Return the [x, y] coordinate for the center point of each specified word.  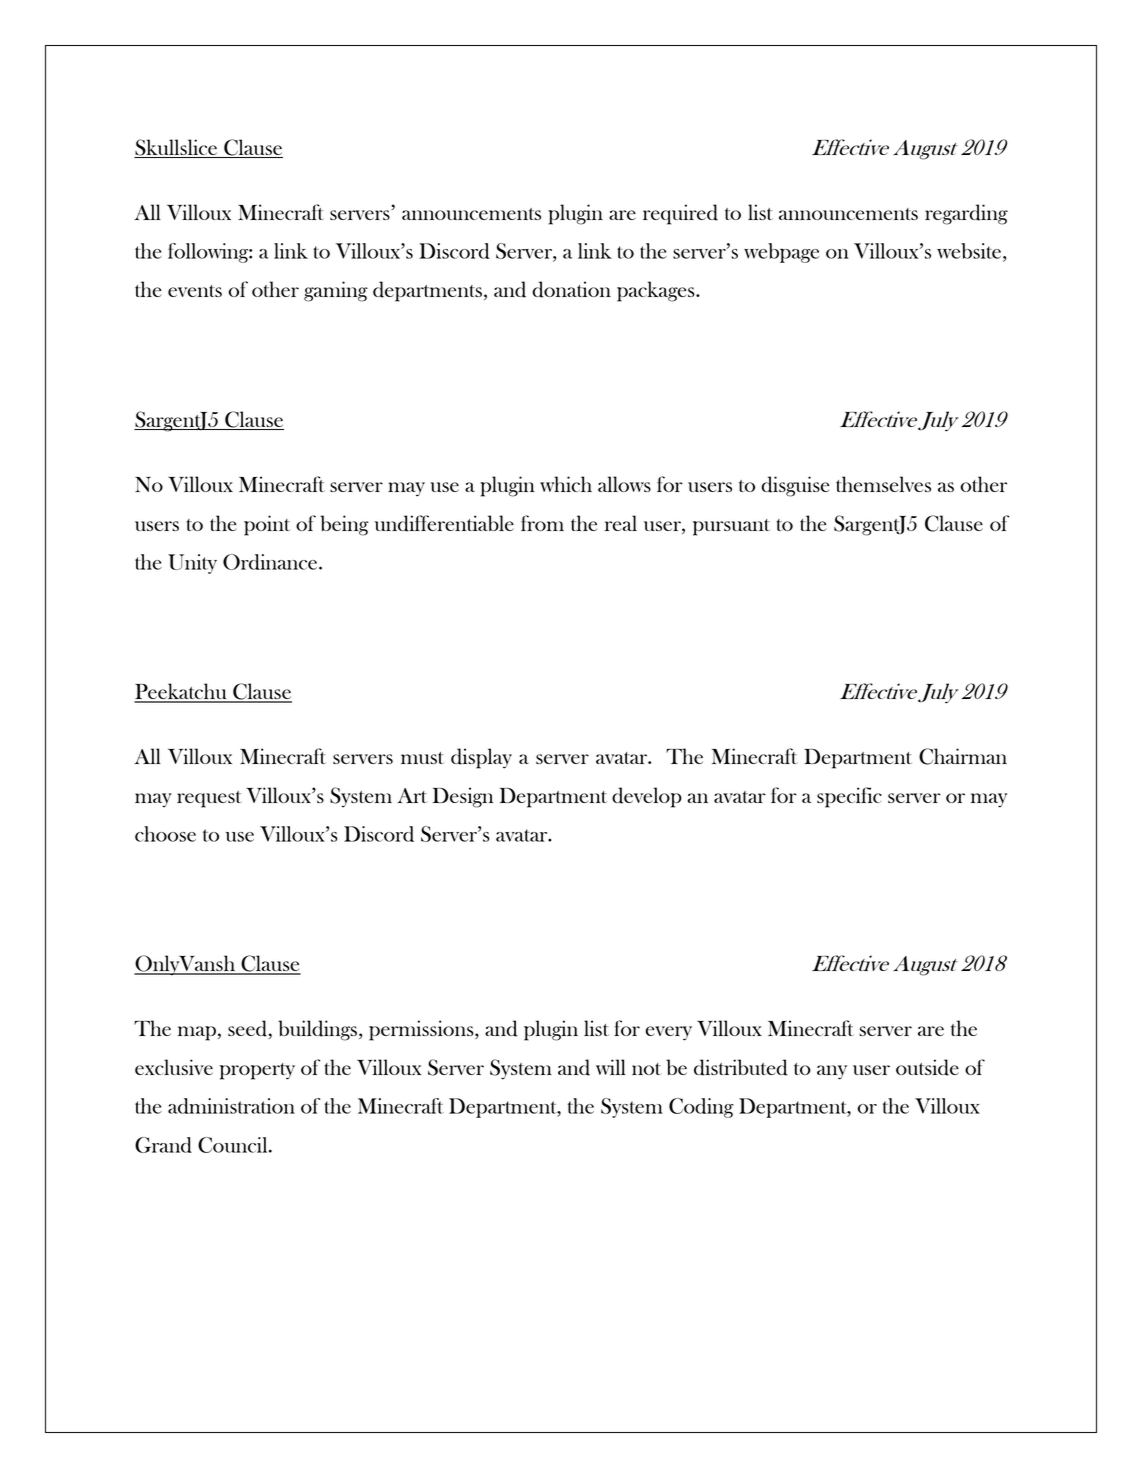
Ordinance [270, 562]
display [481, 758]
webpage [781, 253]
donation [571, 289]
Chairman [963, 756]
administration [231, 1106]
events [195, 291]
